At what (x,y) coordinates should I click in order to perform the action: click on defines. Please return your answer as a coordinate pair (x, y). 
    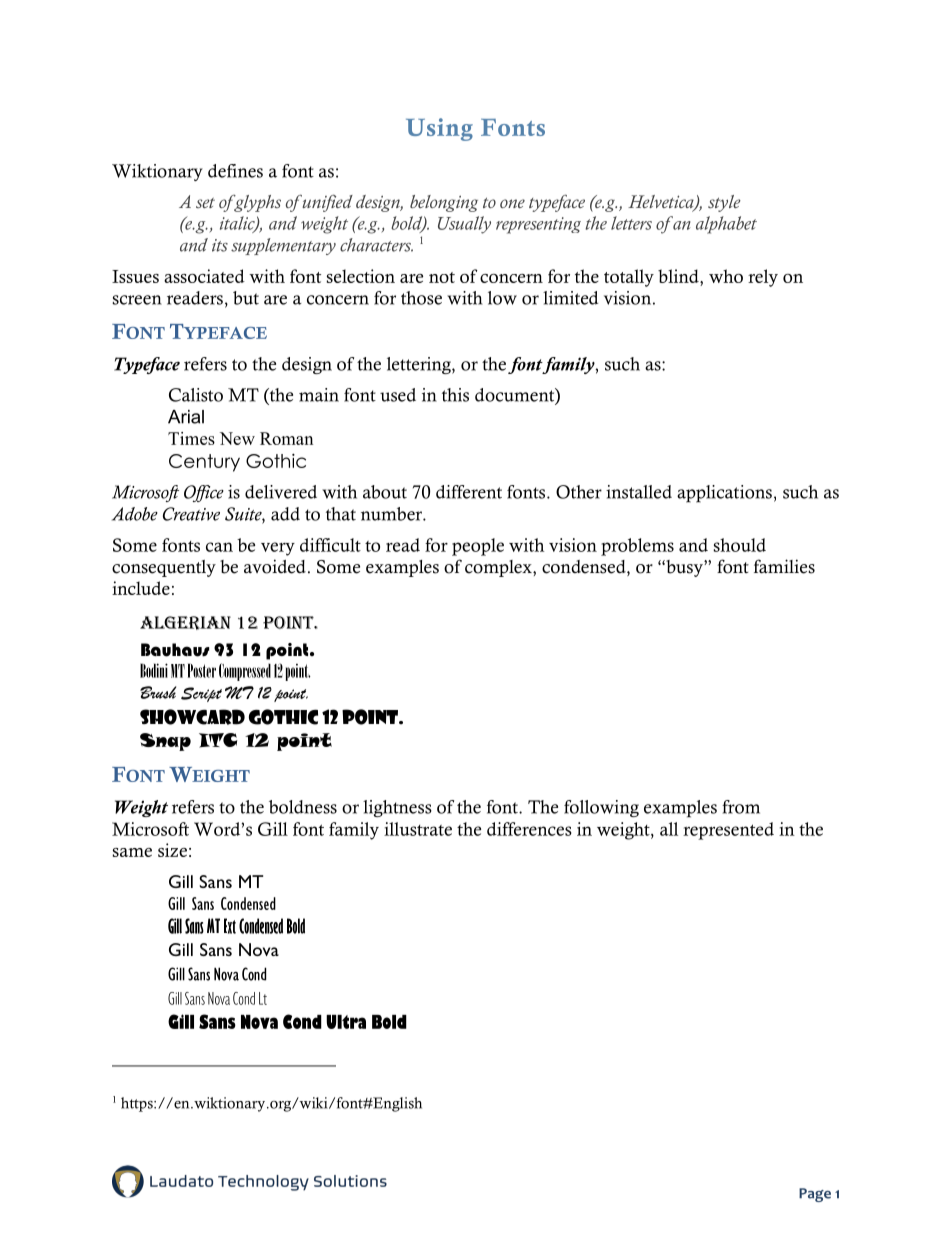
    Looking at the image, I should click on (235, 171).
